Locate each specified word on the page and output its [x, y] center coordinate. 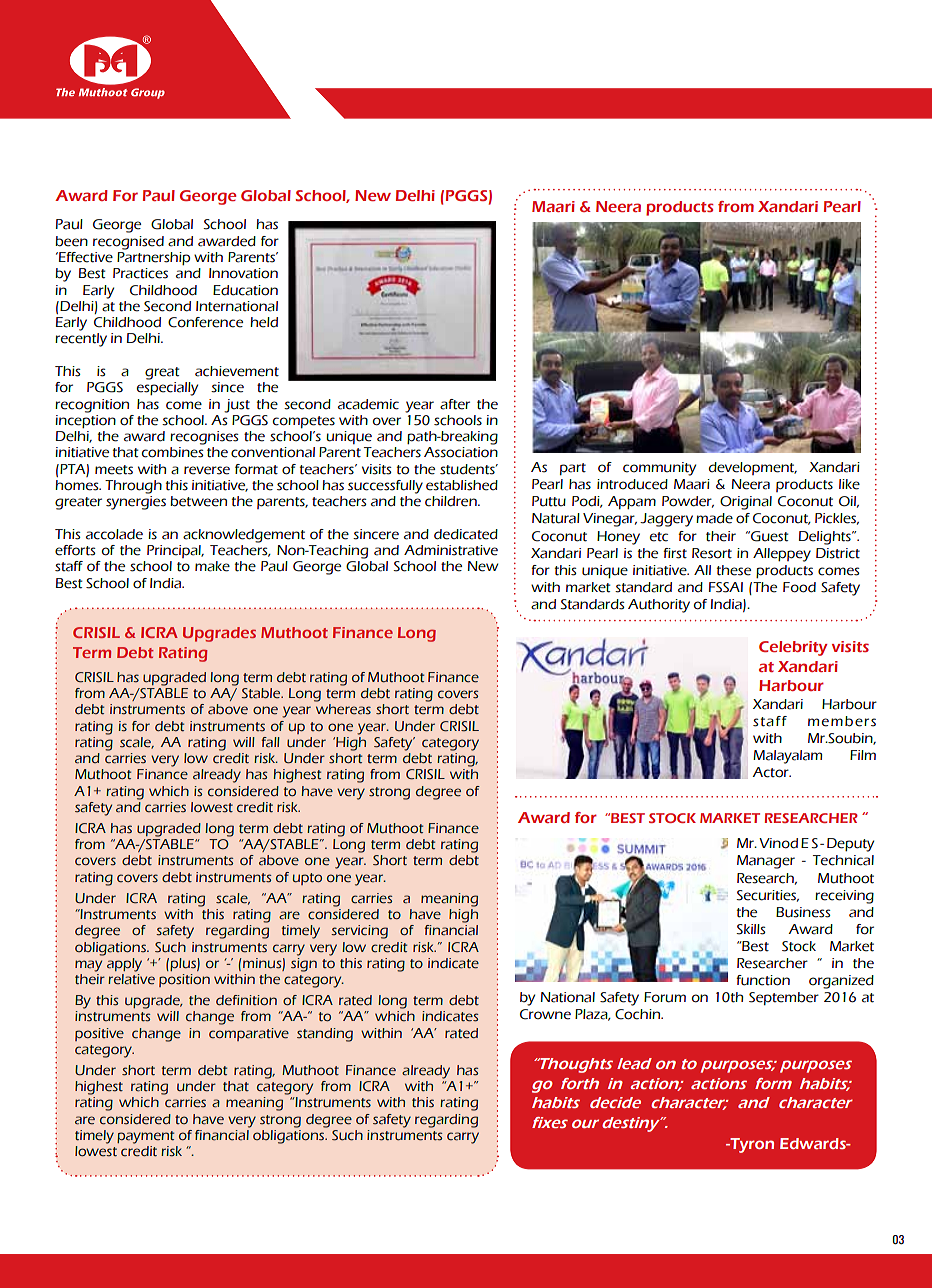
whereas [343, 709]
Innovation [243, 273]
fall [271, 742]
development [753, 468]
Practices [140, 273]
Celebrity [793, 648]
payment [145, 1137]
